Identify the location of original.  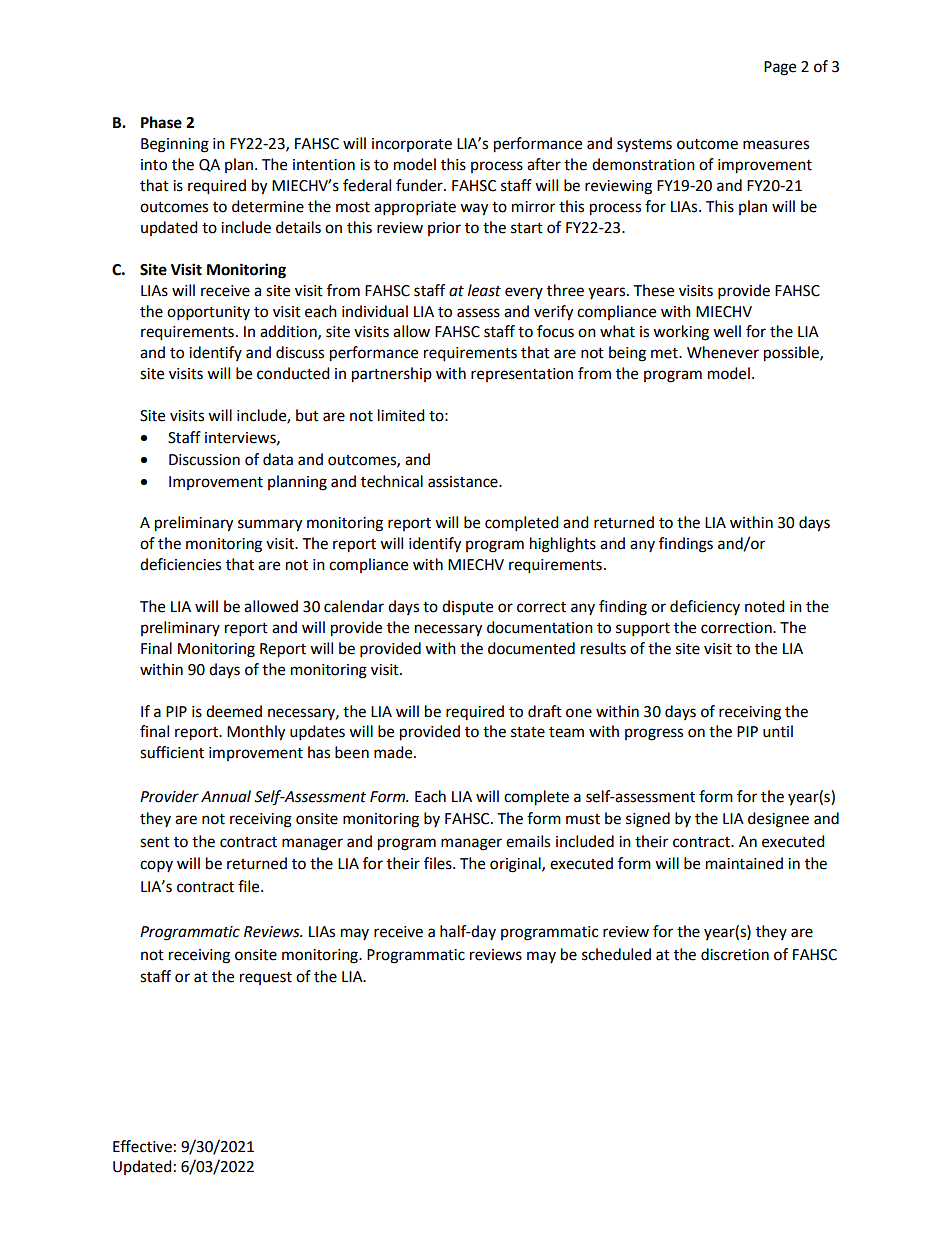
(516, 865).
